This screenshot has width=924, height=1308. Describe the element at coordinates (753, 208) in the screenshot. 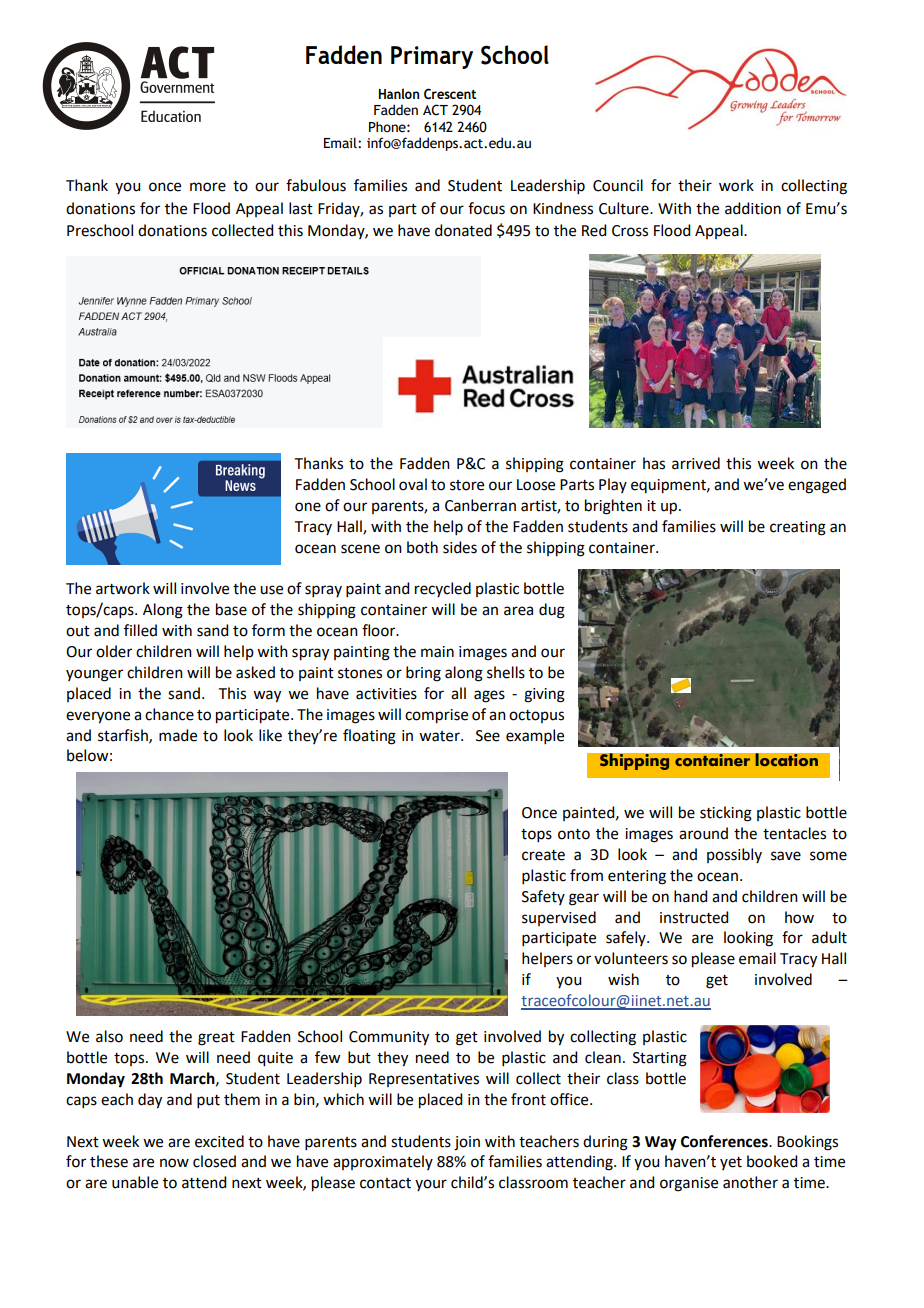

I see `addition` at that location.
